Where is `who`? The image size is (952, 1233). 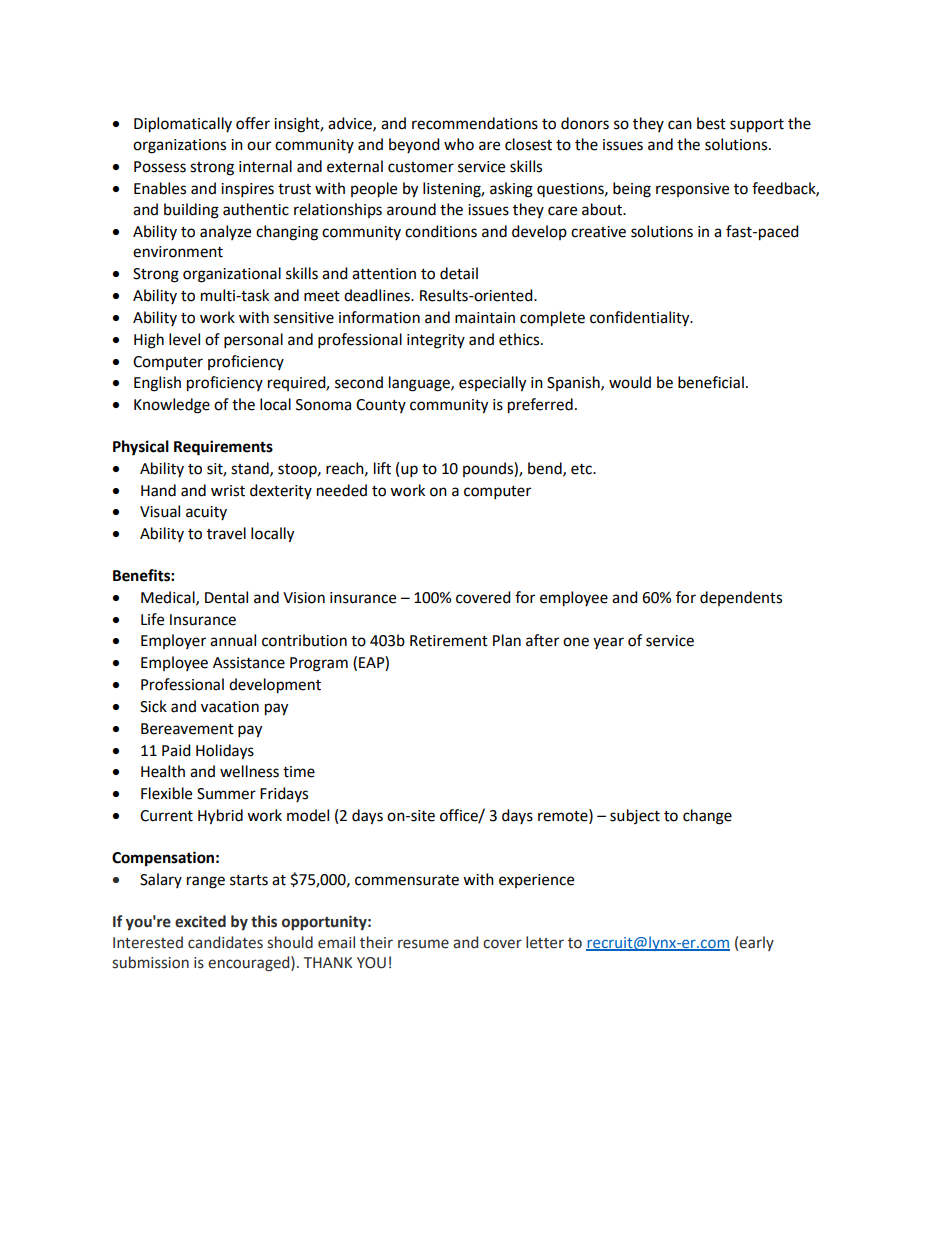
who is located at coordinates (459, 144).
